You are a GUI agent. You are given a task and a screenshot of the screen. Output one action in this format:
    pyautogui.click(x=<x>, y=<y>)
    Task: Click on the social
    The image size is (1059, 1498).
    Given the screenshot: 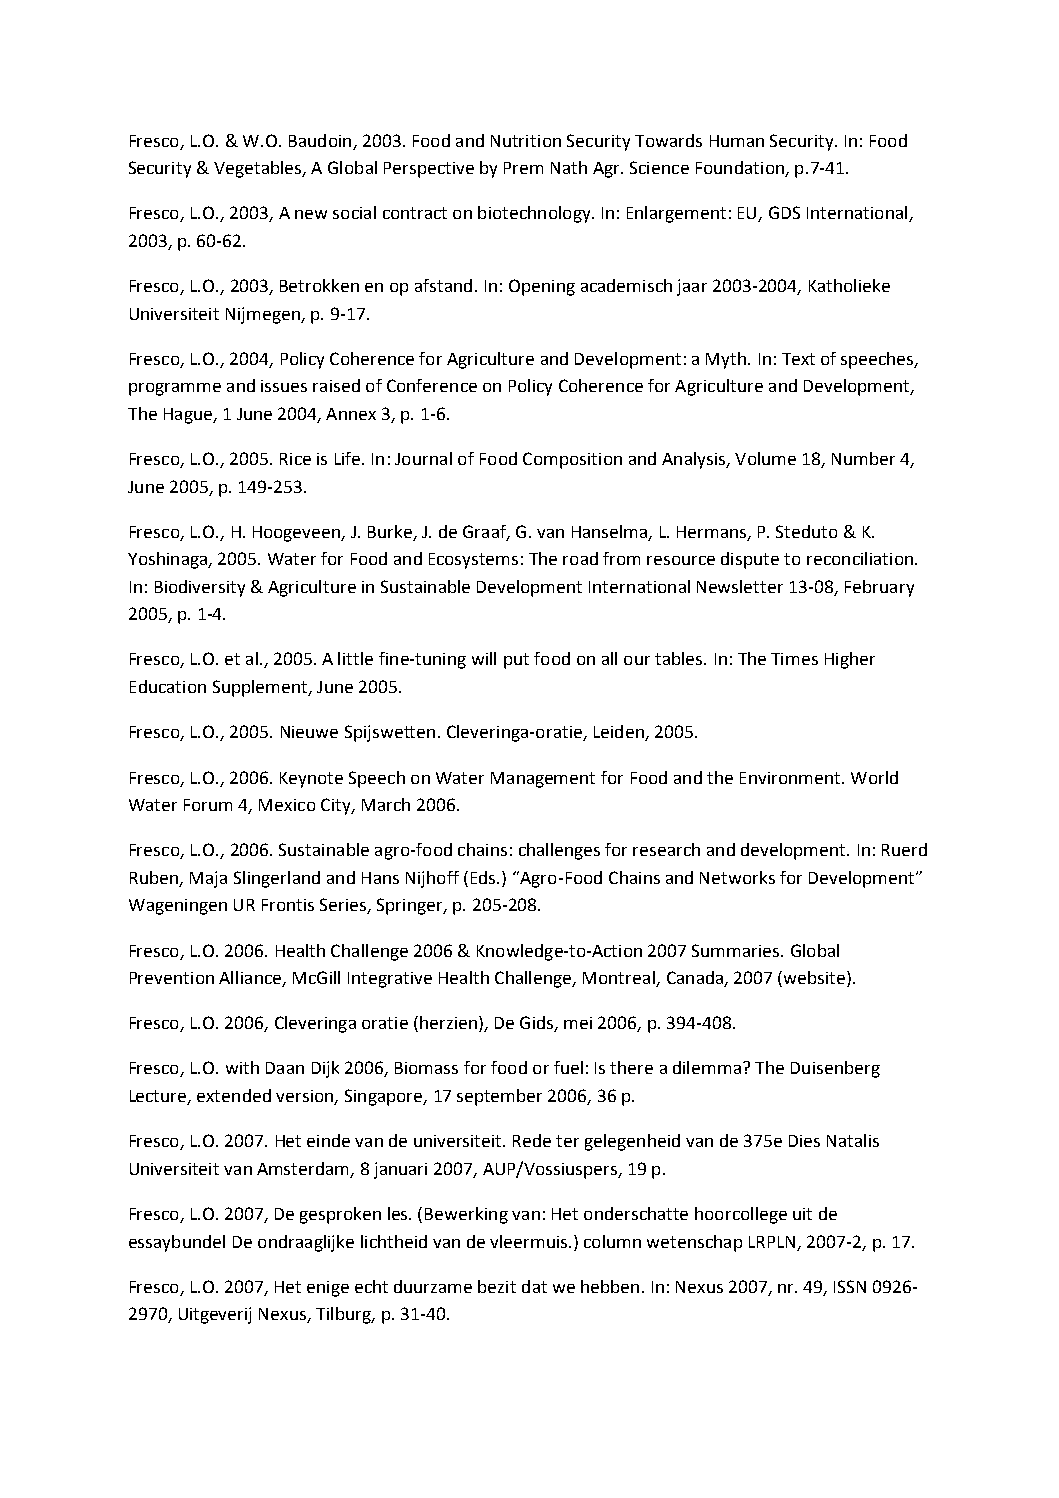 What is the action you would take?
    pyautogui.click(x=354, y=212)
